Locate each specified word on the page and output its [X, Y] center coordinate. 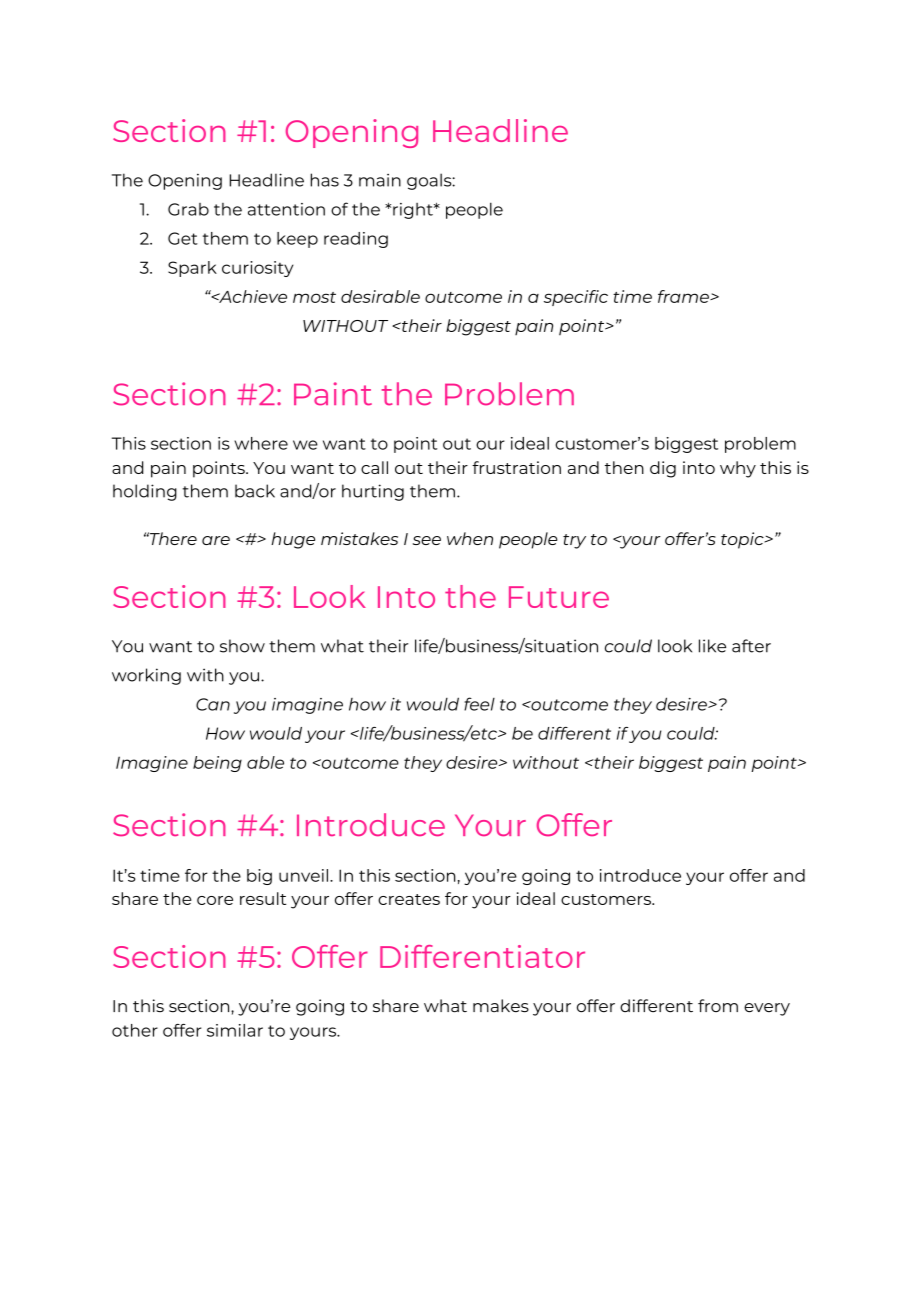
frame [684, 296]
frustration [516, 467]
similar [235, 1030]
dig [663, 469]
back [255, 491]
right [414, 211]
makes [501, 1006]
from [718, 1005]
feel [479, 704]
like [712, 646]
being [217, 764]
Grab [188, 209]
